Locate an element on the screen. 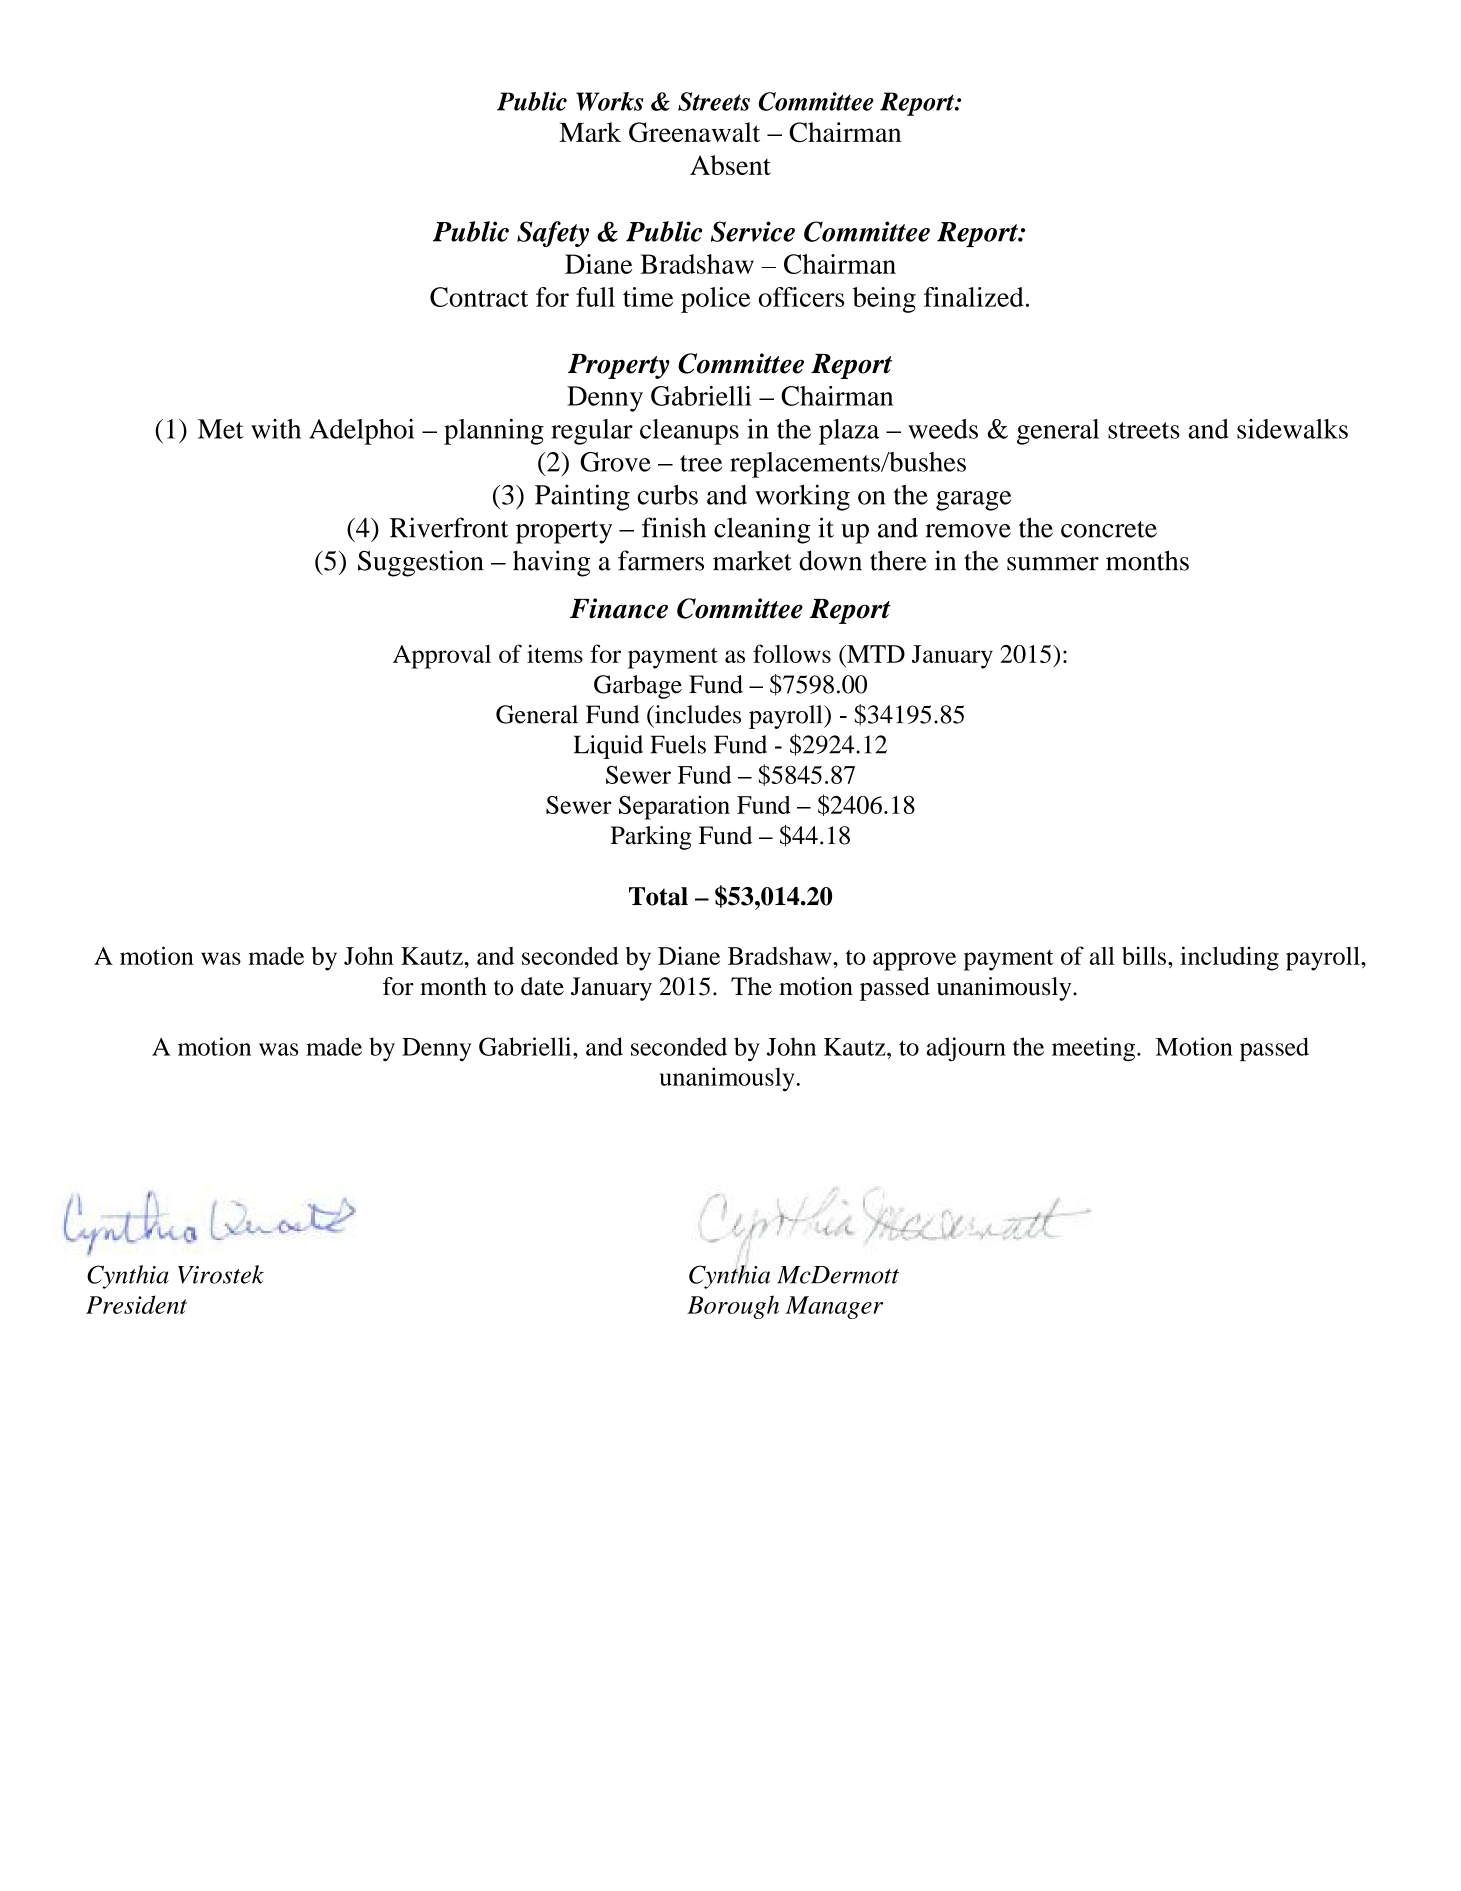 The image size is (1461, 1891). Approval is located at coordinates (442, 657).
